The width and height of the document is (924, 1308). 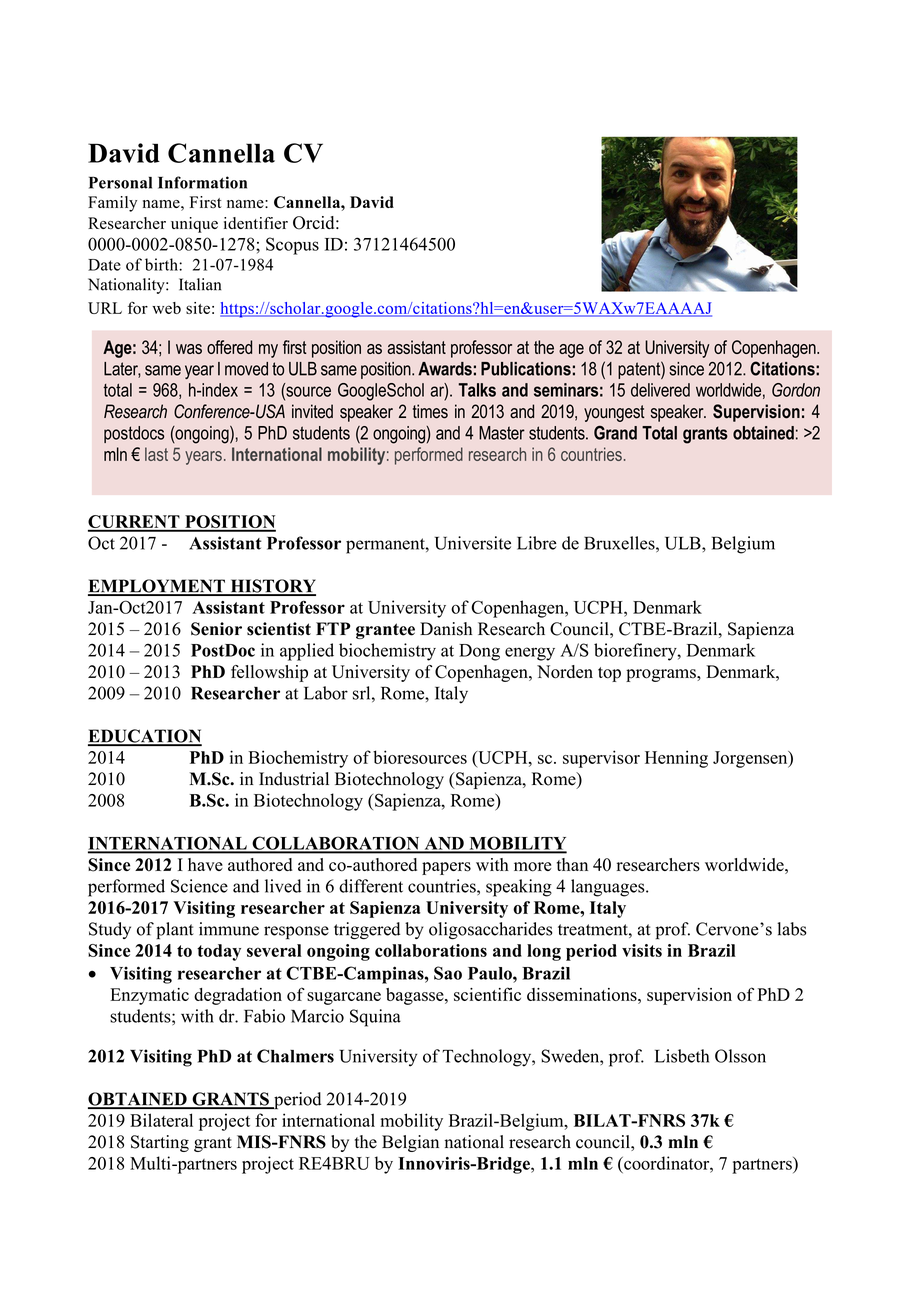 I want to click on EMPLOYMENT, so click(x=157, y=587).
